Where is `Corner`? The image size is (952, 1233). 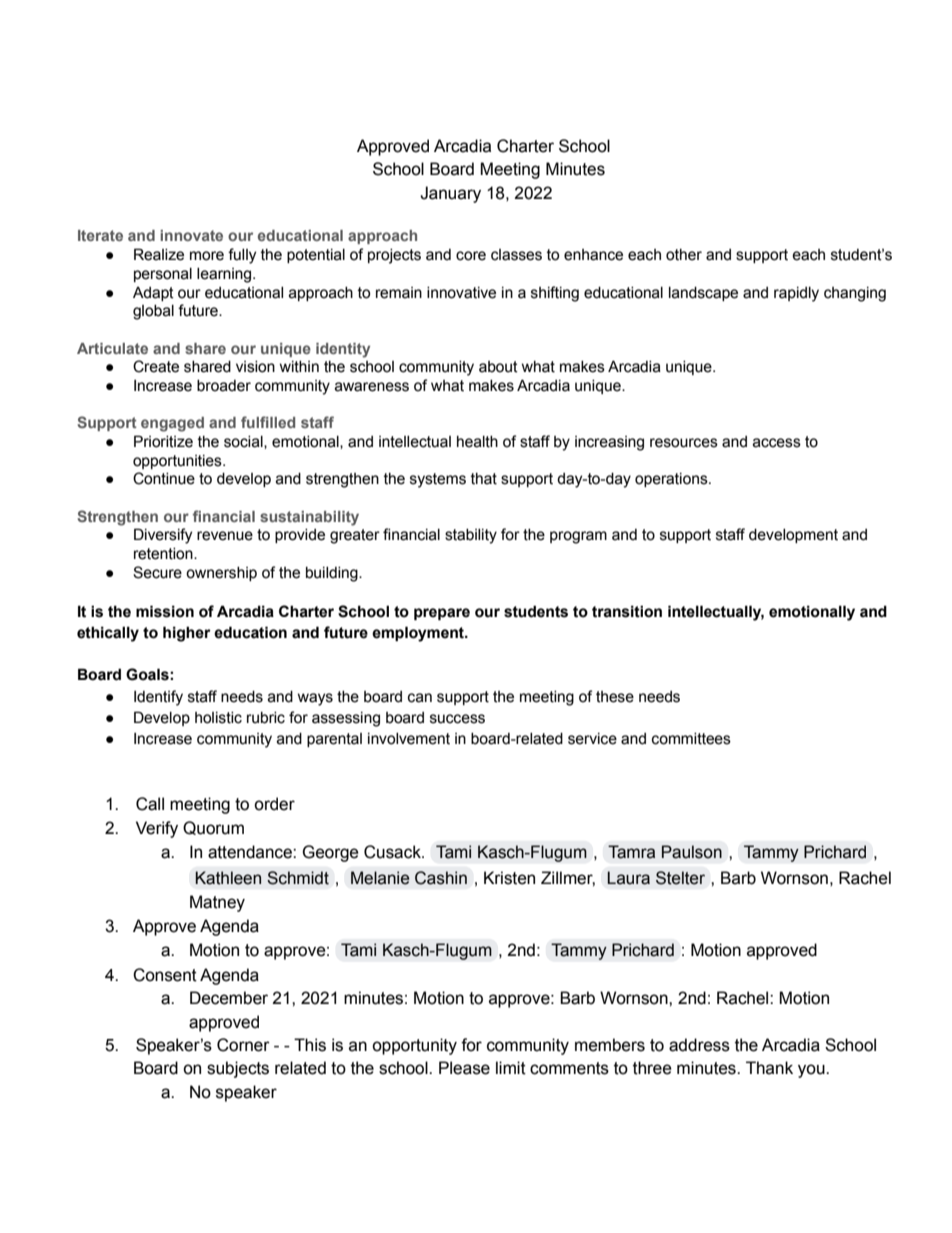 Corner is located at coordinates (243, 1045).
